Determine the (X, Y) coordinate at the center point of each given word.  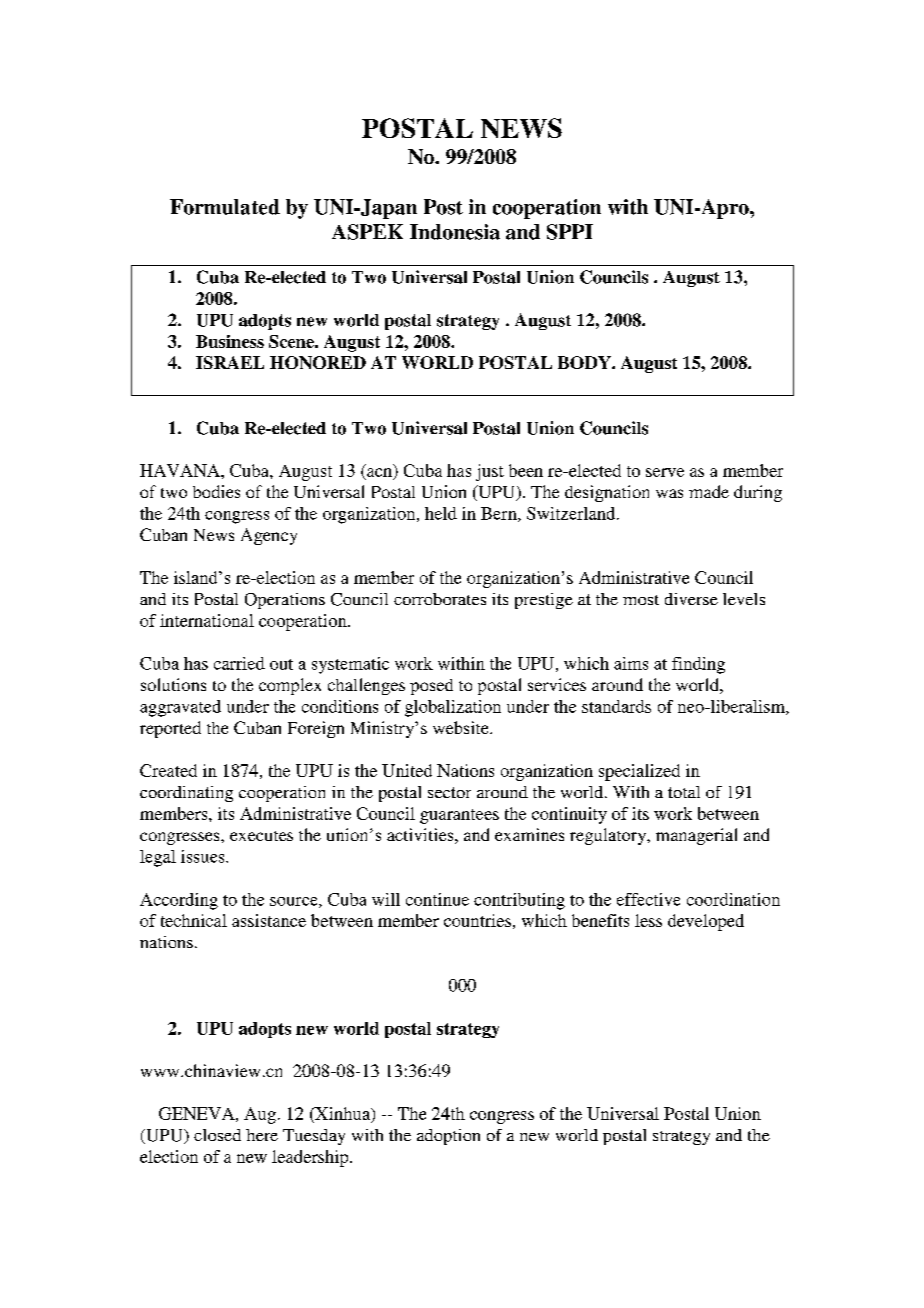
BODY (585, 362)
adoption (448, 1137)
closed (217, 1135)
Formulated (225, 207)
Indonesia (455, 232)
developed (706, 922)
